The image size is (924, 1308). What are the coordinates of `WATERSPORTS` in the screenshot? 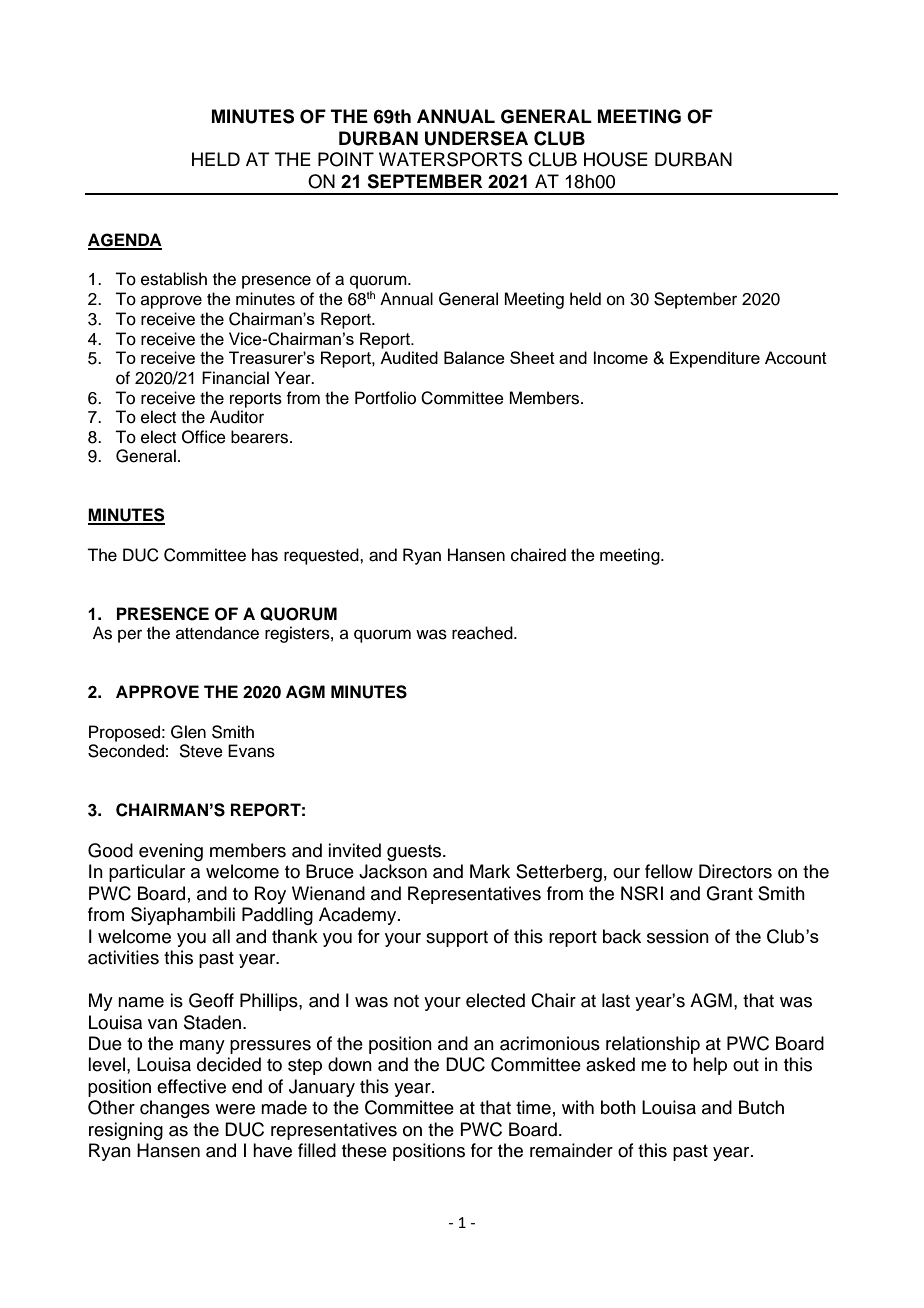 It's located at (450, 159).
